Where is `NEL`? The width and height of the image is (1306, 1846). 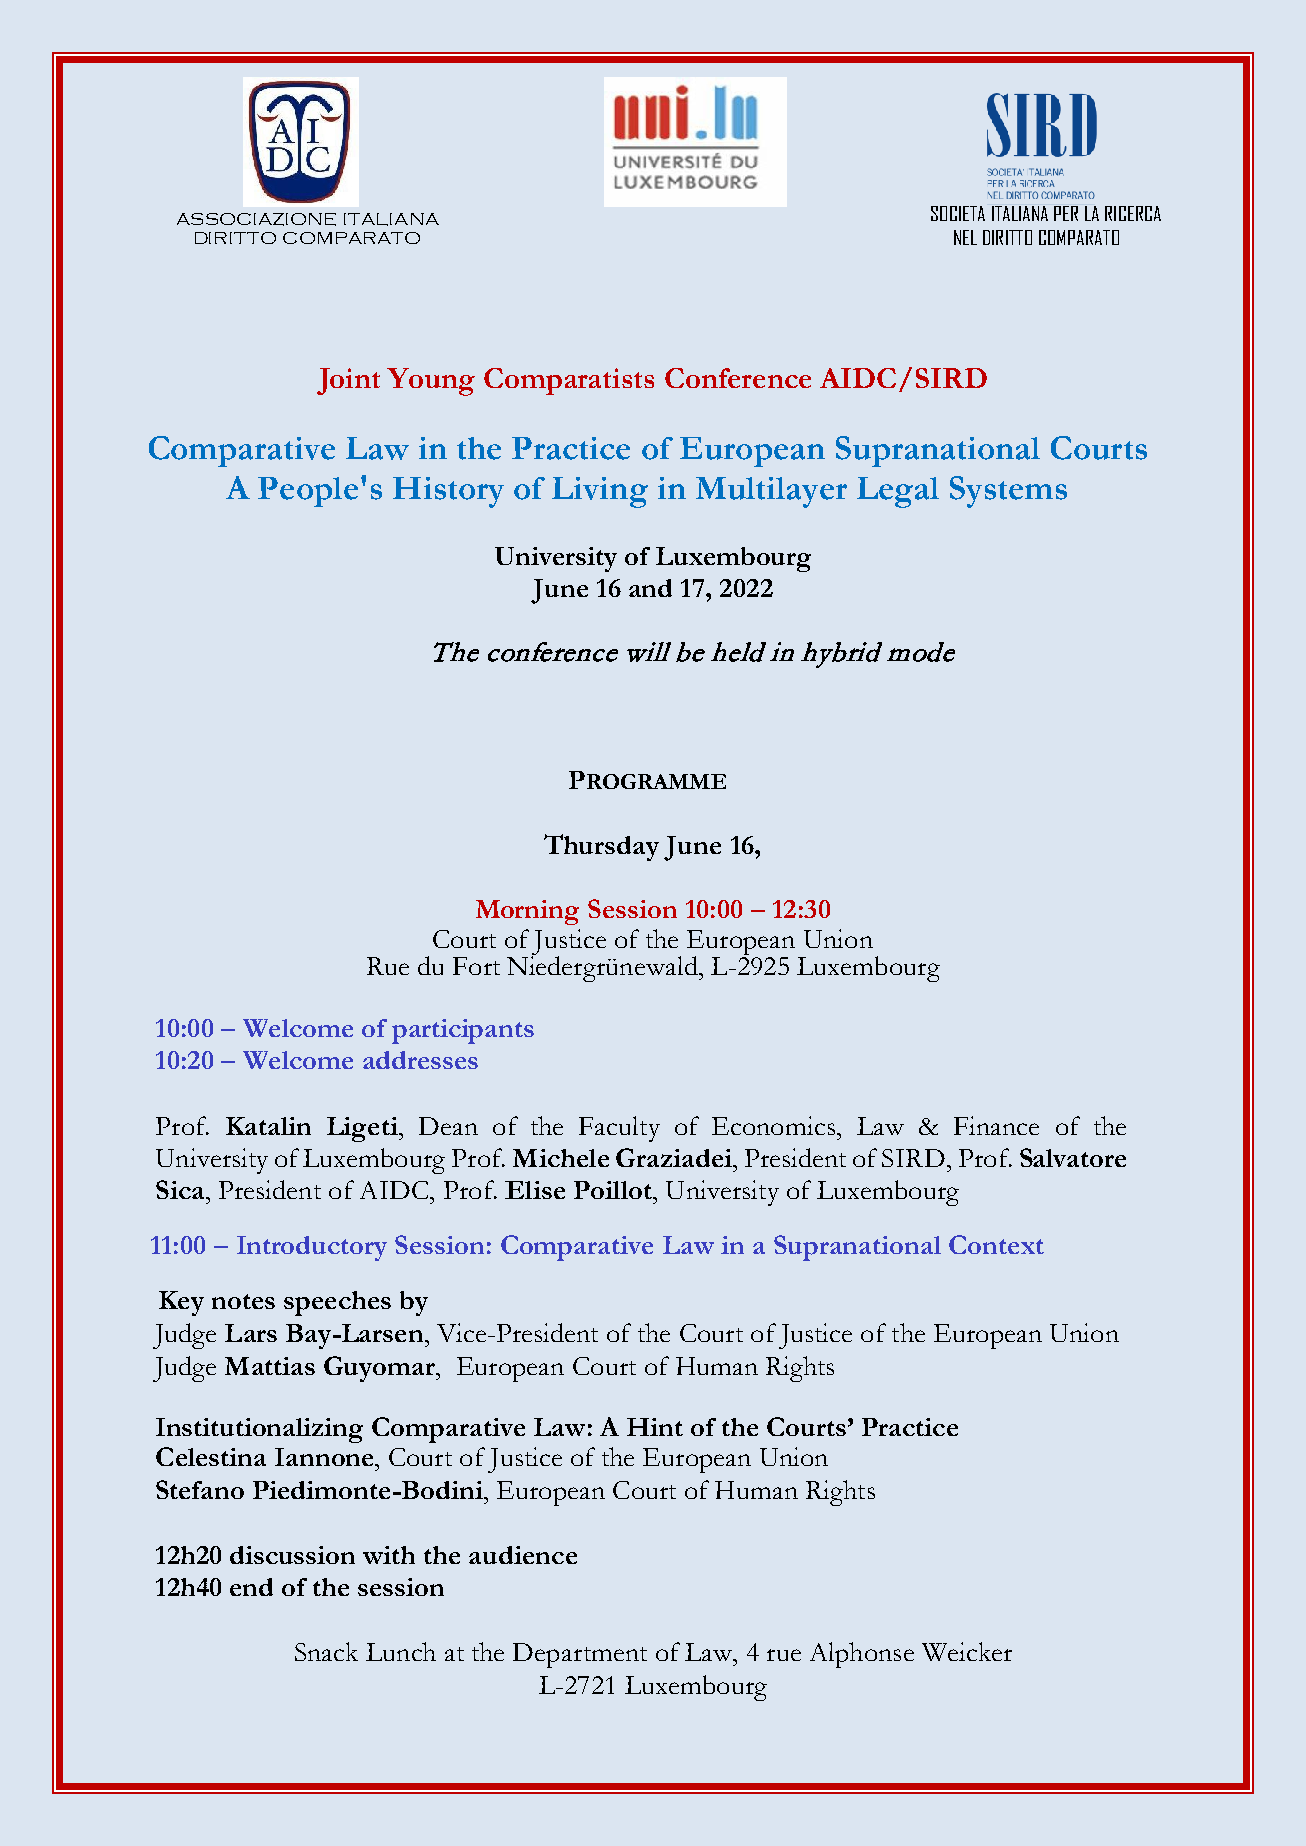 NEL is located at coordinates (965, 237).
